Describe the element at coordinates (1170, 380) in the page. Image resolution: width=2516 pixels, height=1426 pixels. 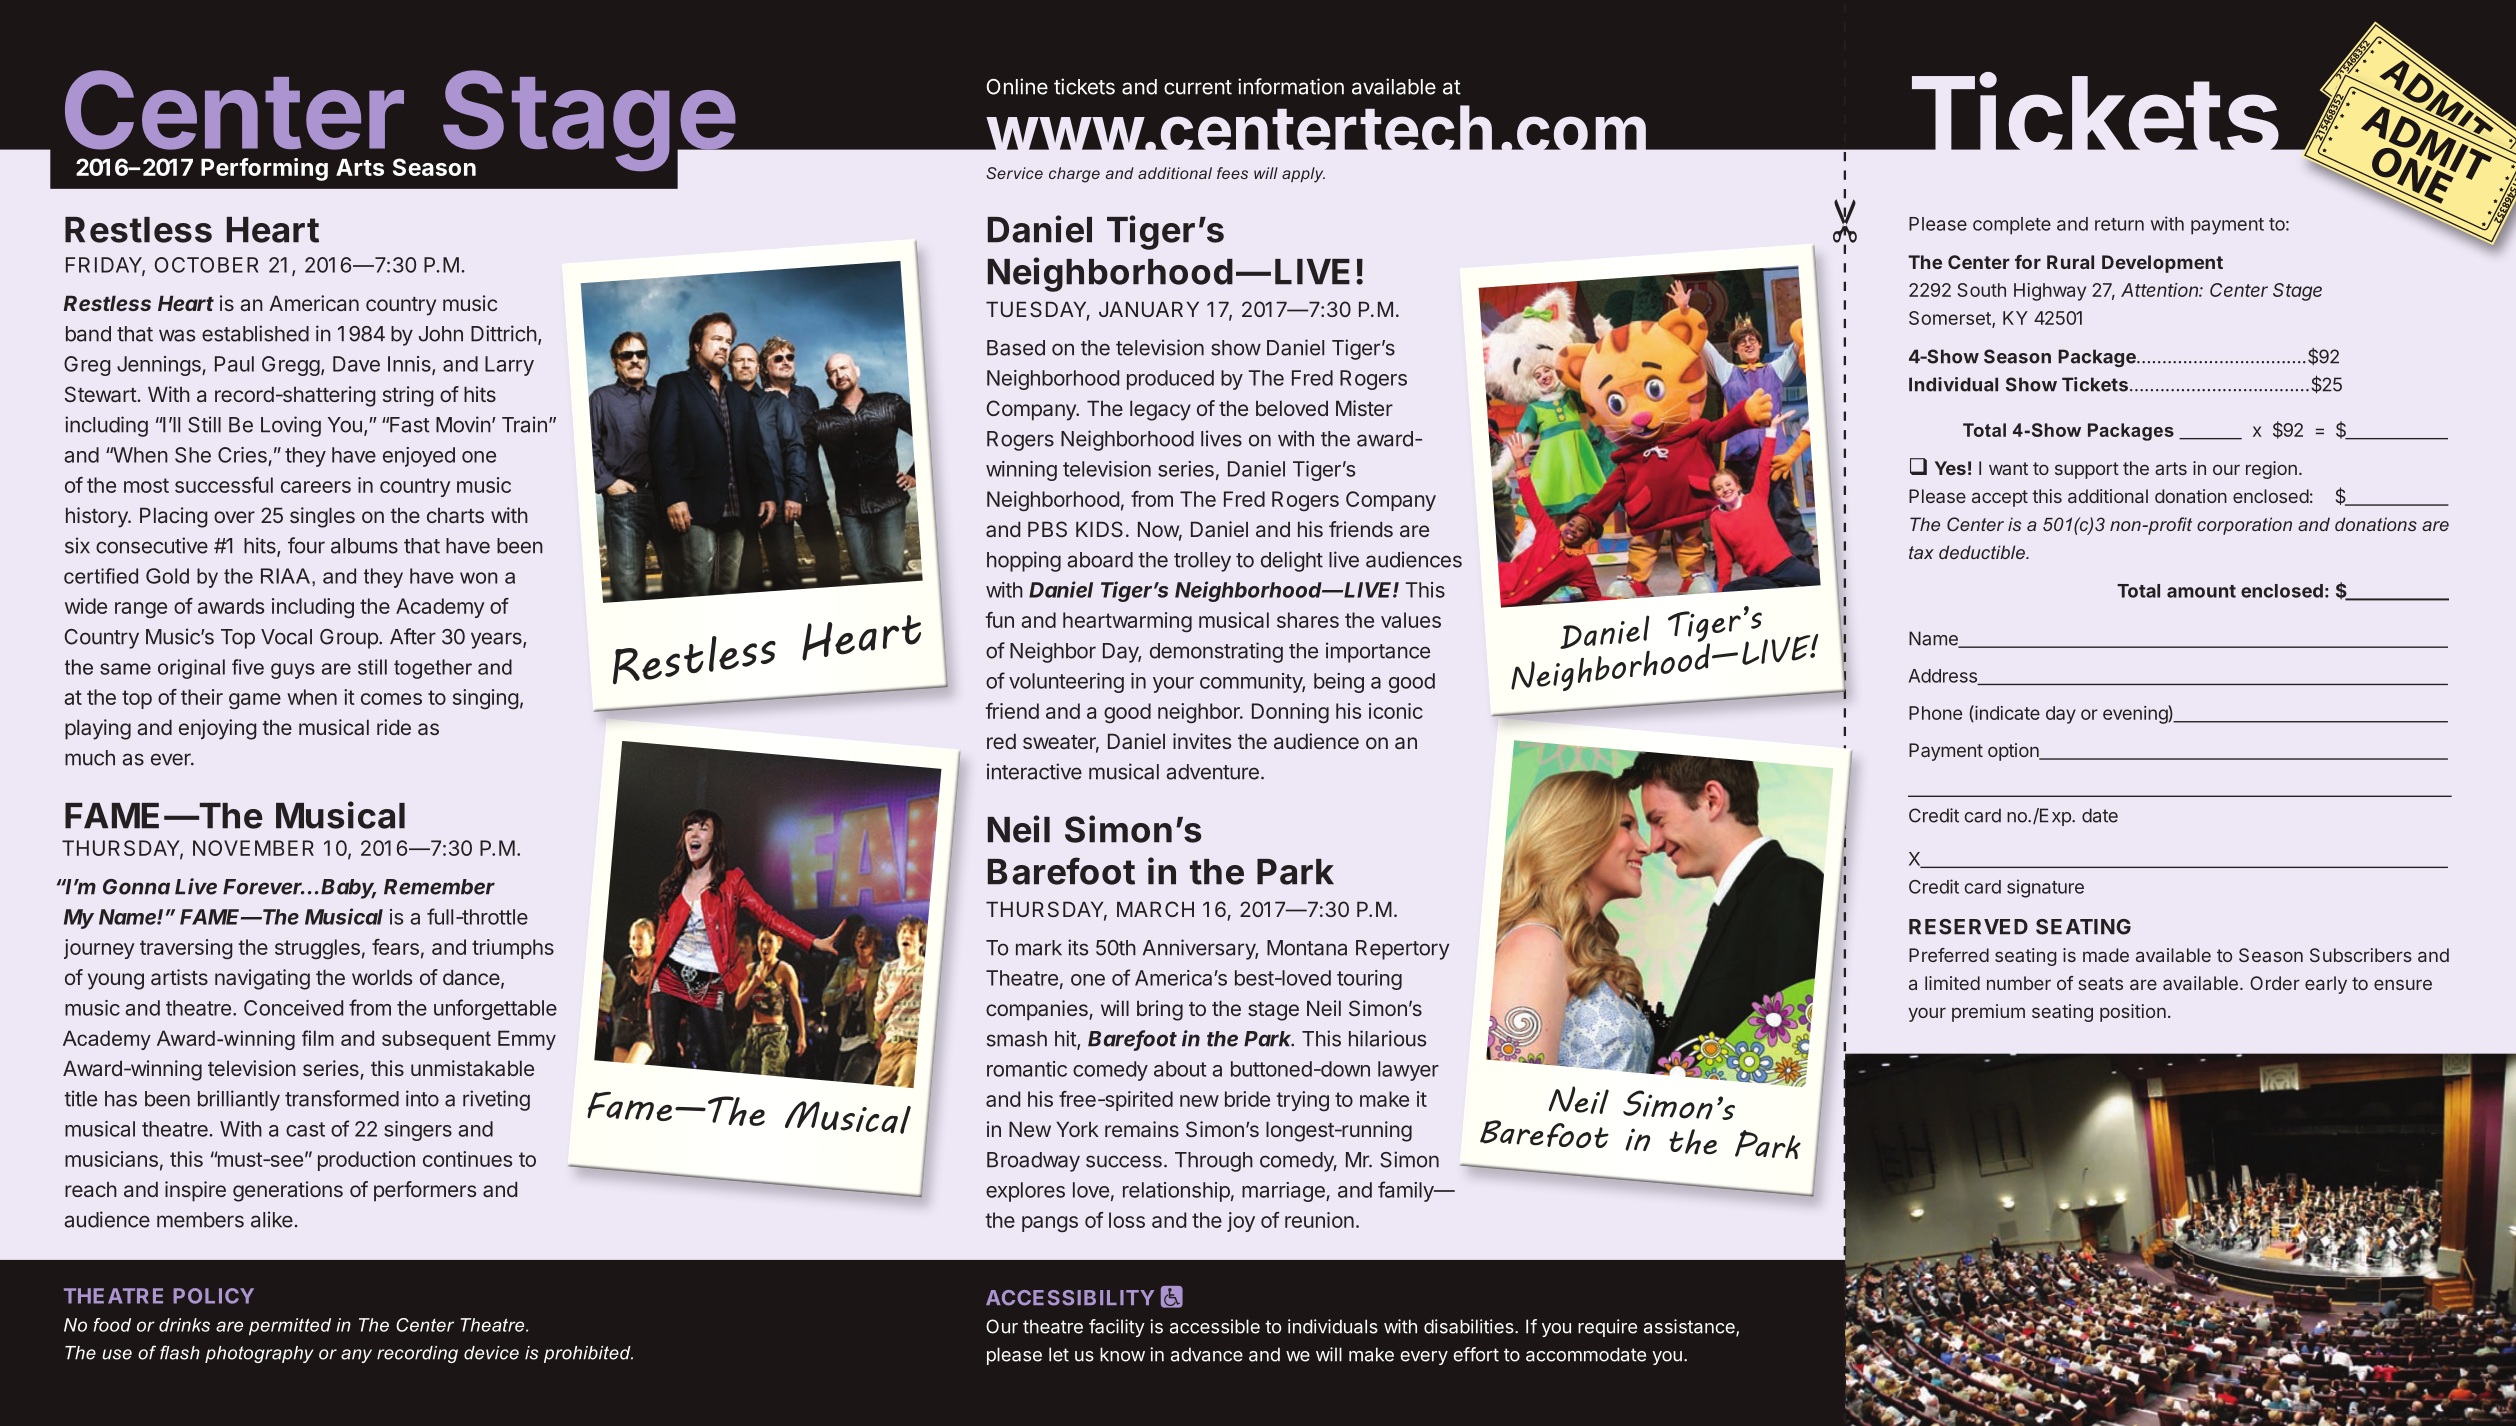
I see `produced` at that location.
